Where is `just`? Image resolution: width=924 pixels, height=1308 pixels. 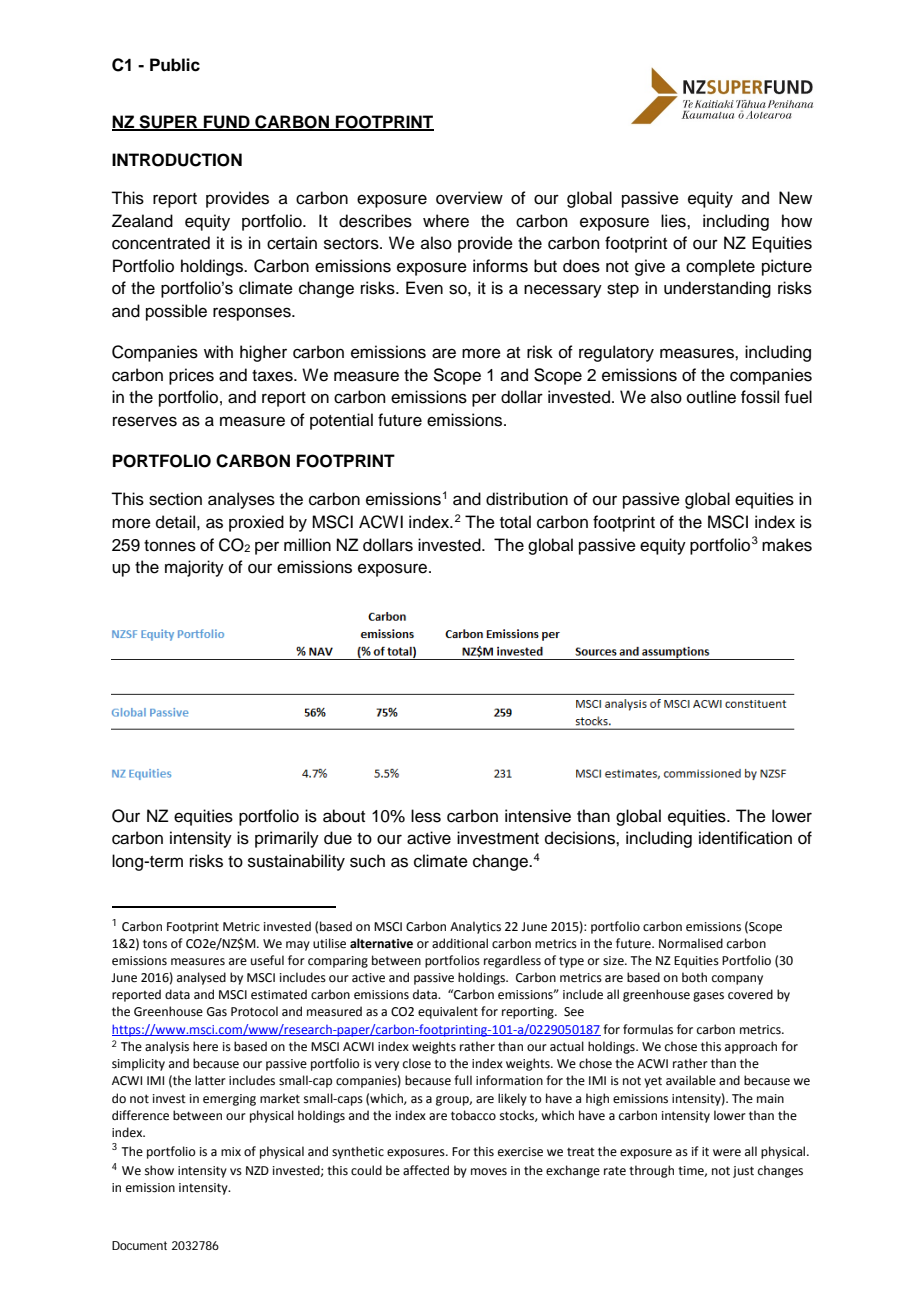
just is located at coordinates (743, 1172).
